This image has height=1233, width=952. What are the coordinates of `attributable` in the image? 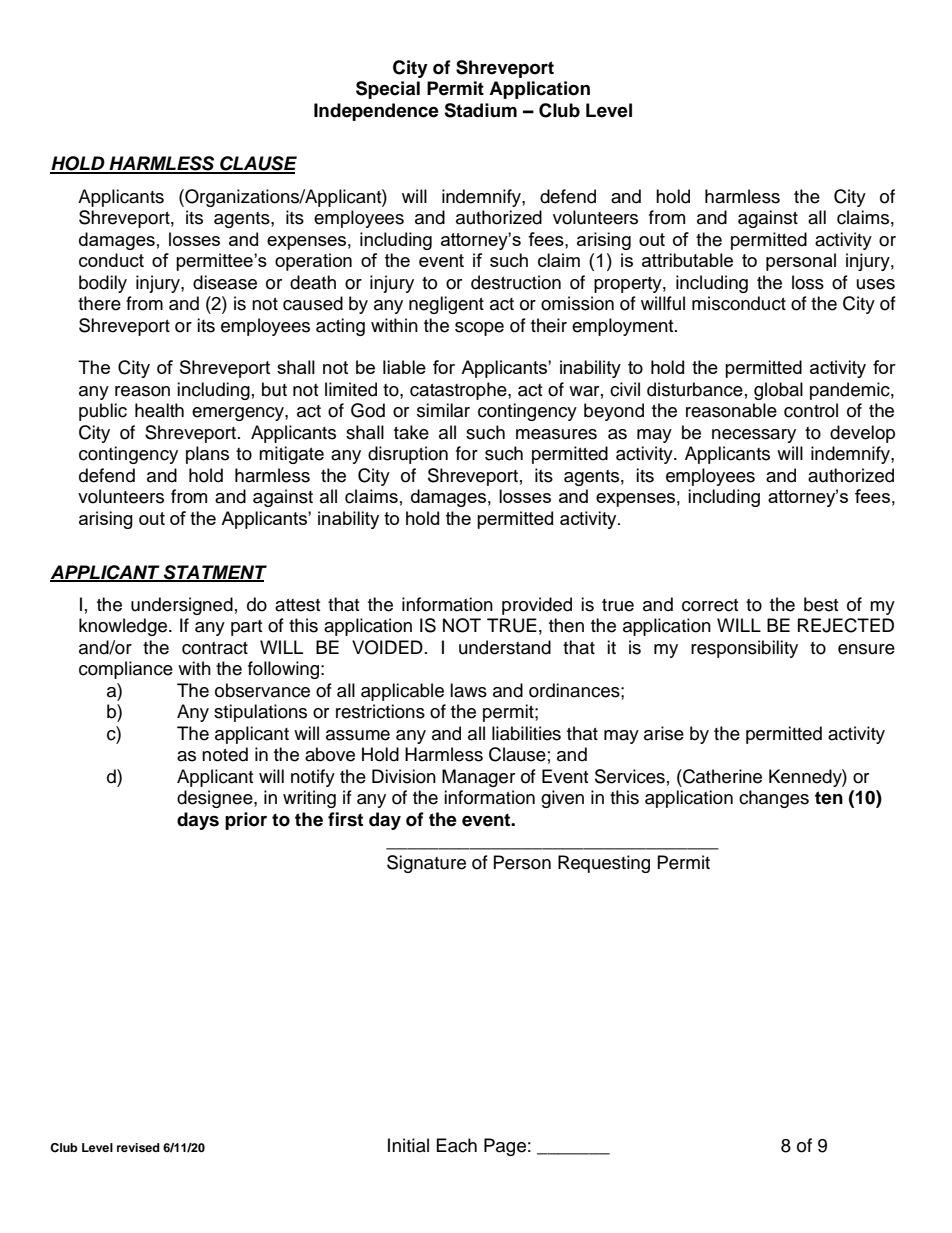 It's located at (687, 260).
